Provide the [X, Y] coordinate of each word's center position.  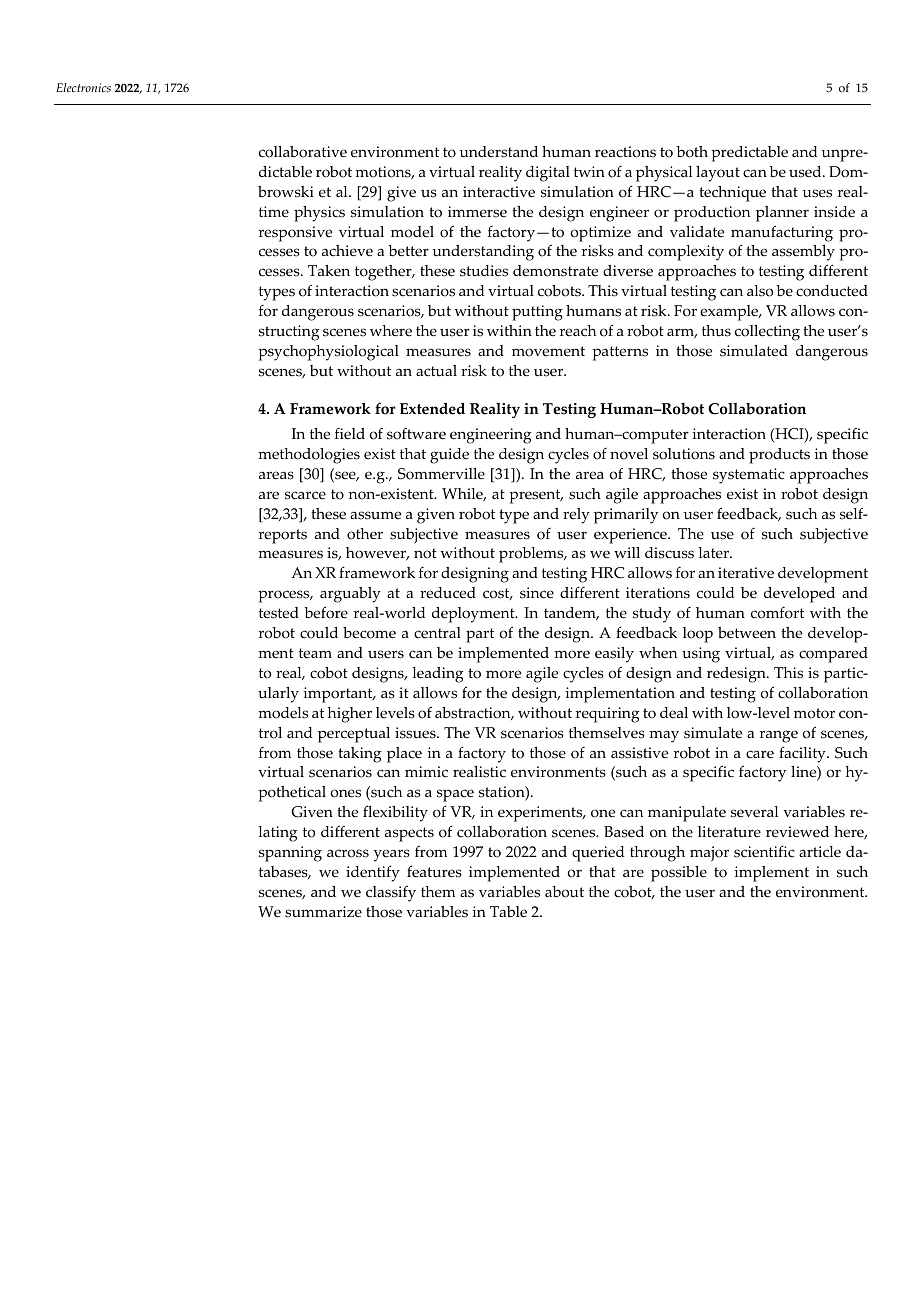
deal [674, 713]
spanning [290, 854]
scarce [305, 495]
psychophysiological [328, 353]
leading [438, 675]
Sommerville [441, 474]
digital [548, 174]
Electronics [83, 87]
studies [484, 271]
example [730, 313]
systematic [749, 476]
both [692, 152]
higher [349, 715]
